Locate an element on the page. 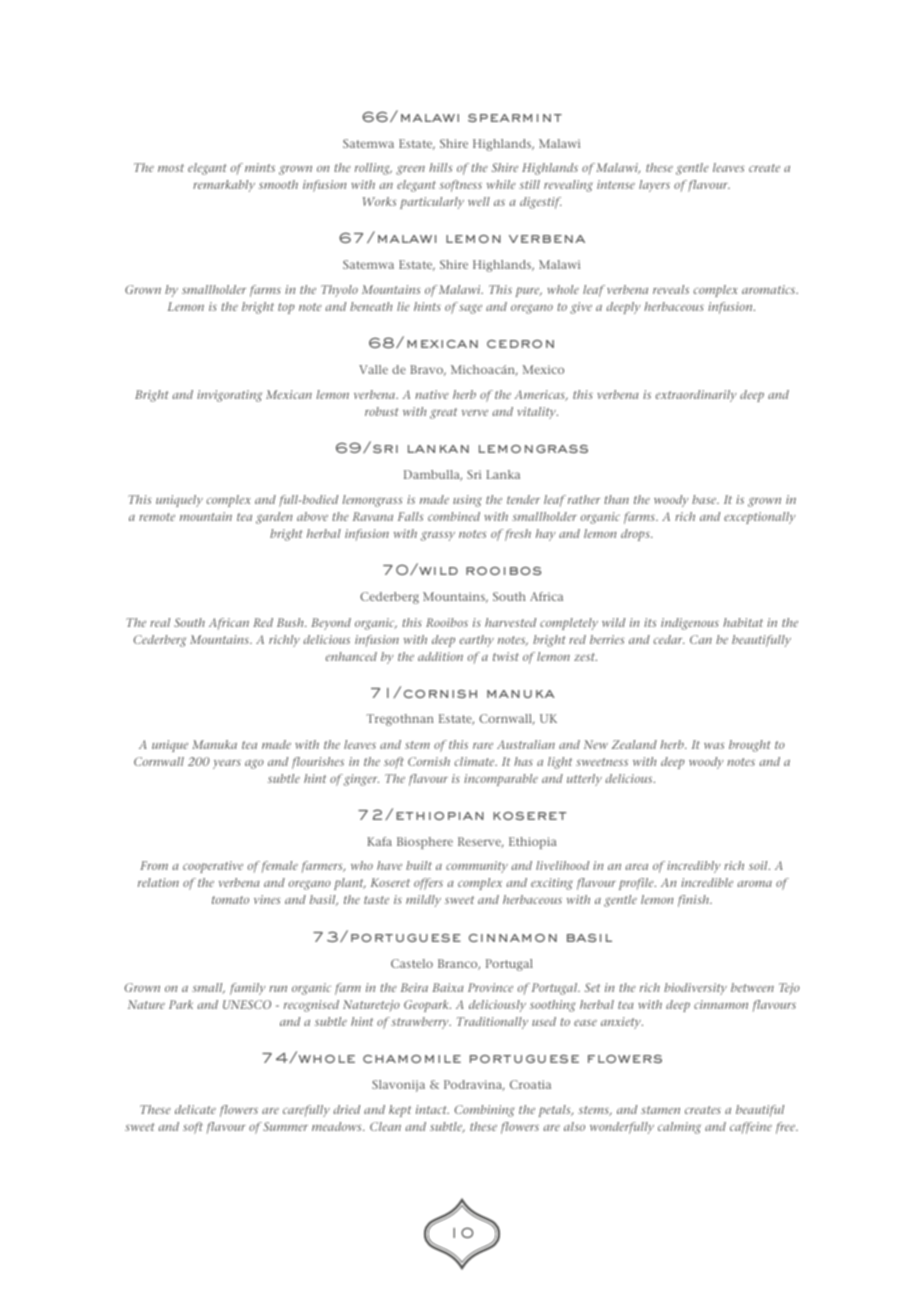  hills is located at coordinates (440, 167).
